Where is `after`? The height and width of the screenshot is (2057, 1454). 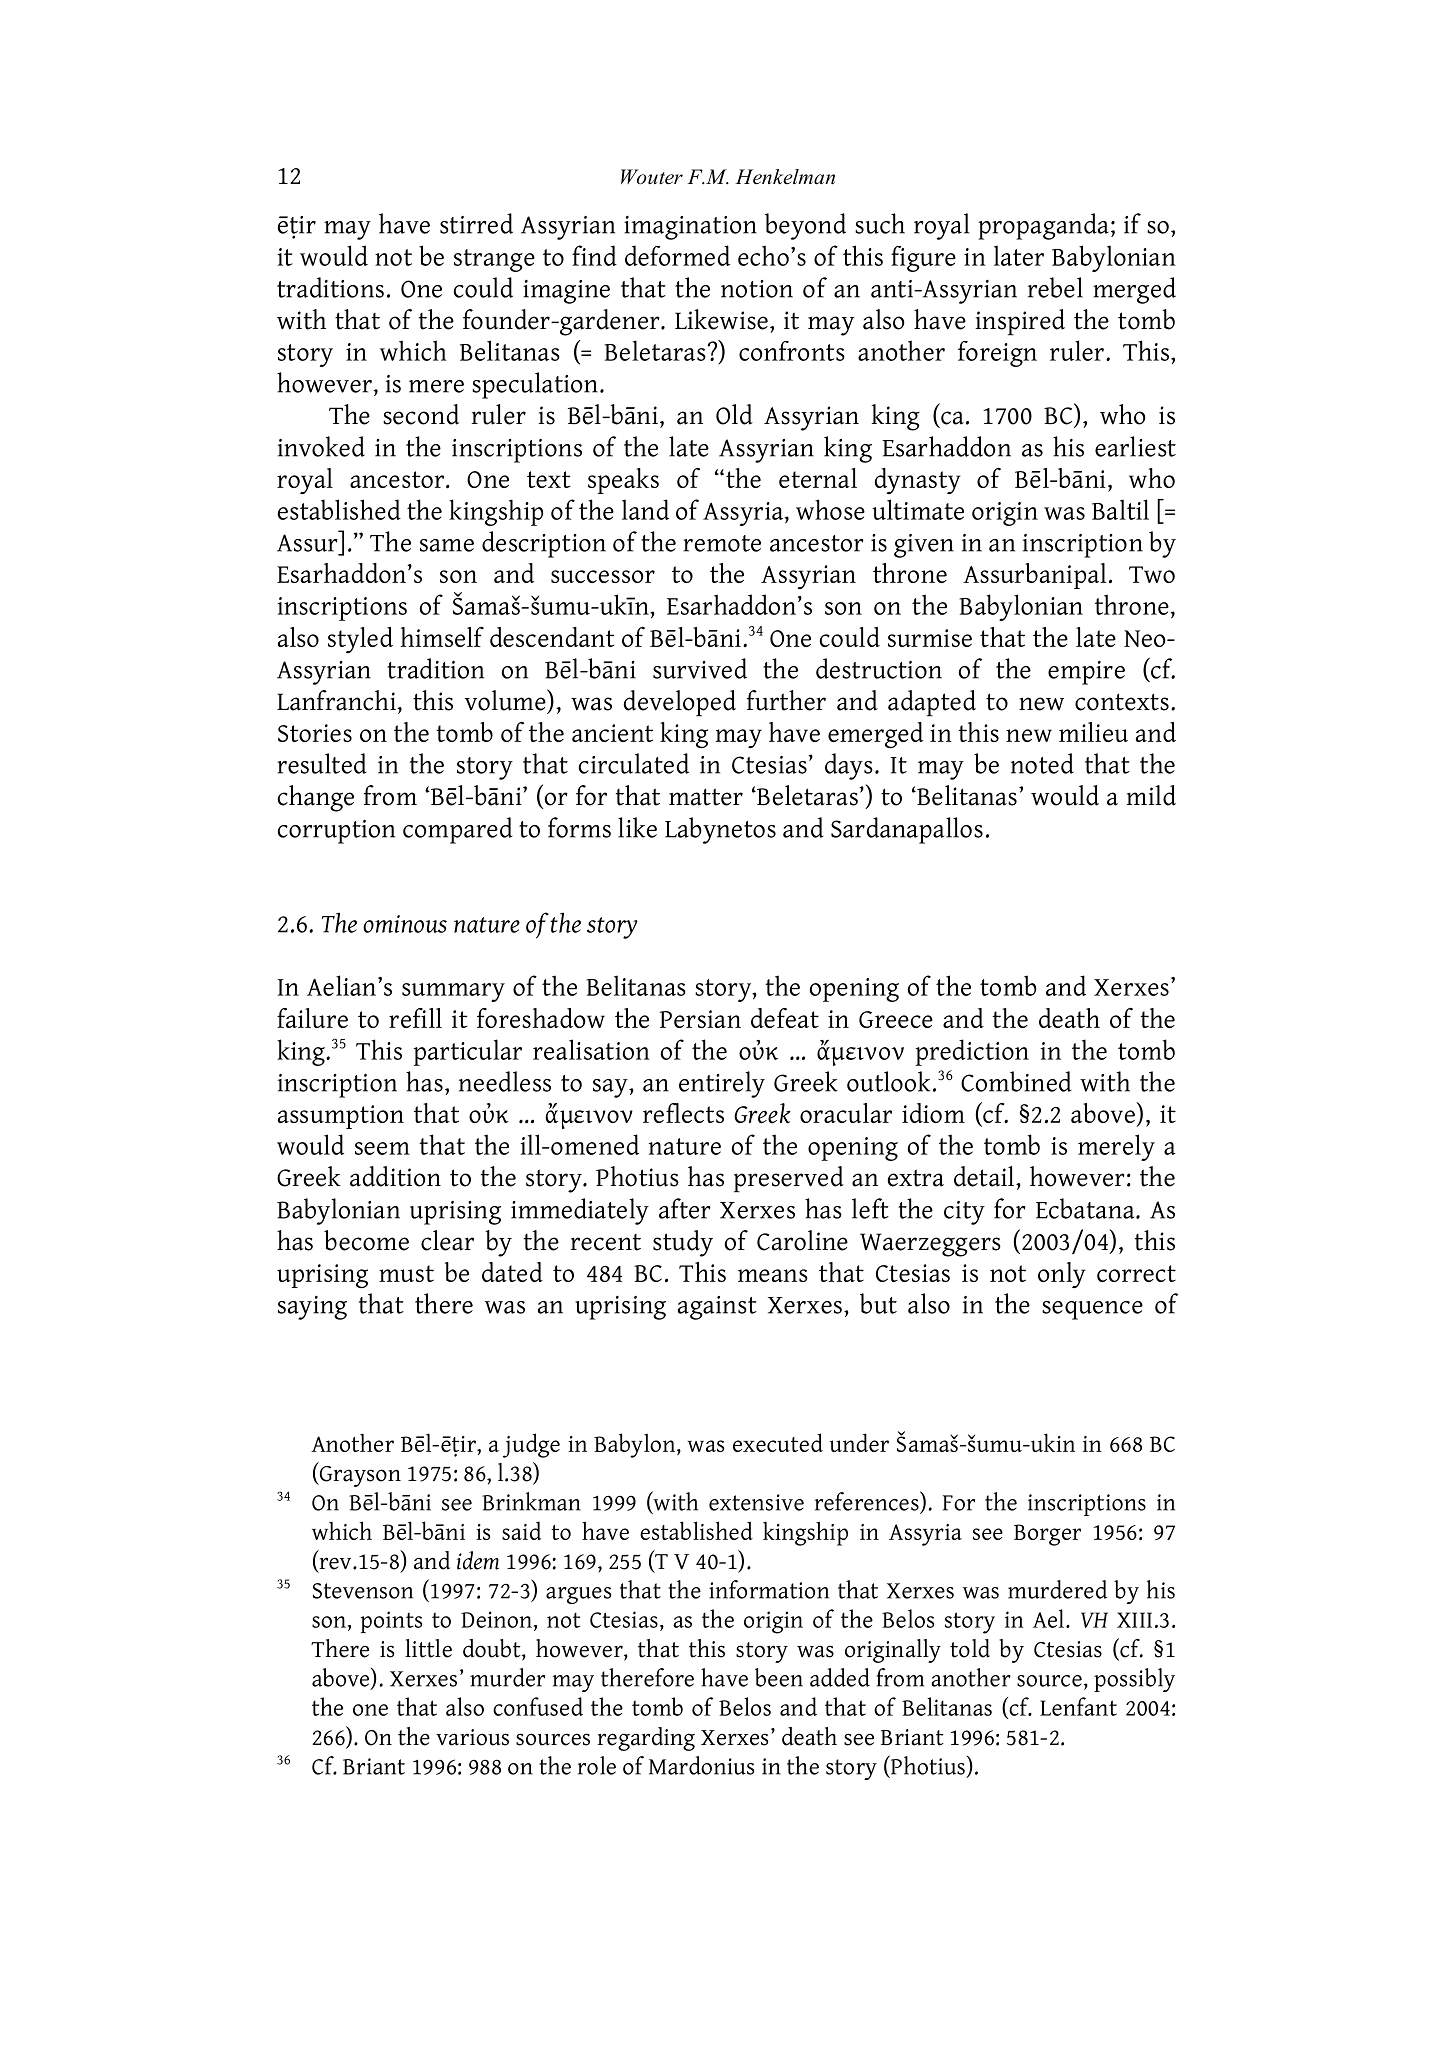
after is located at coordinates (684, 1208).
